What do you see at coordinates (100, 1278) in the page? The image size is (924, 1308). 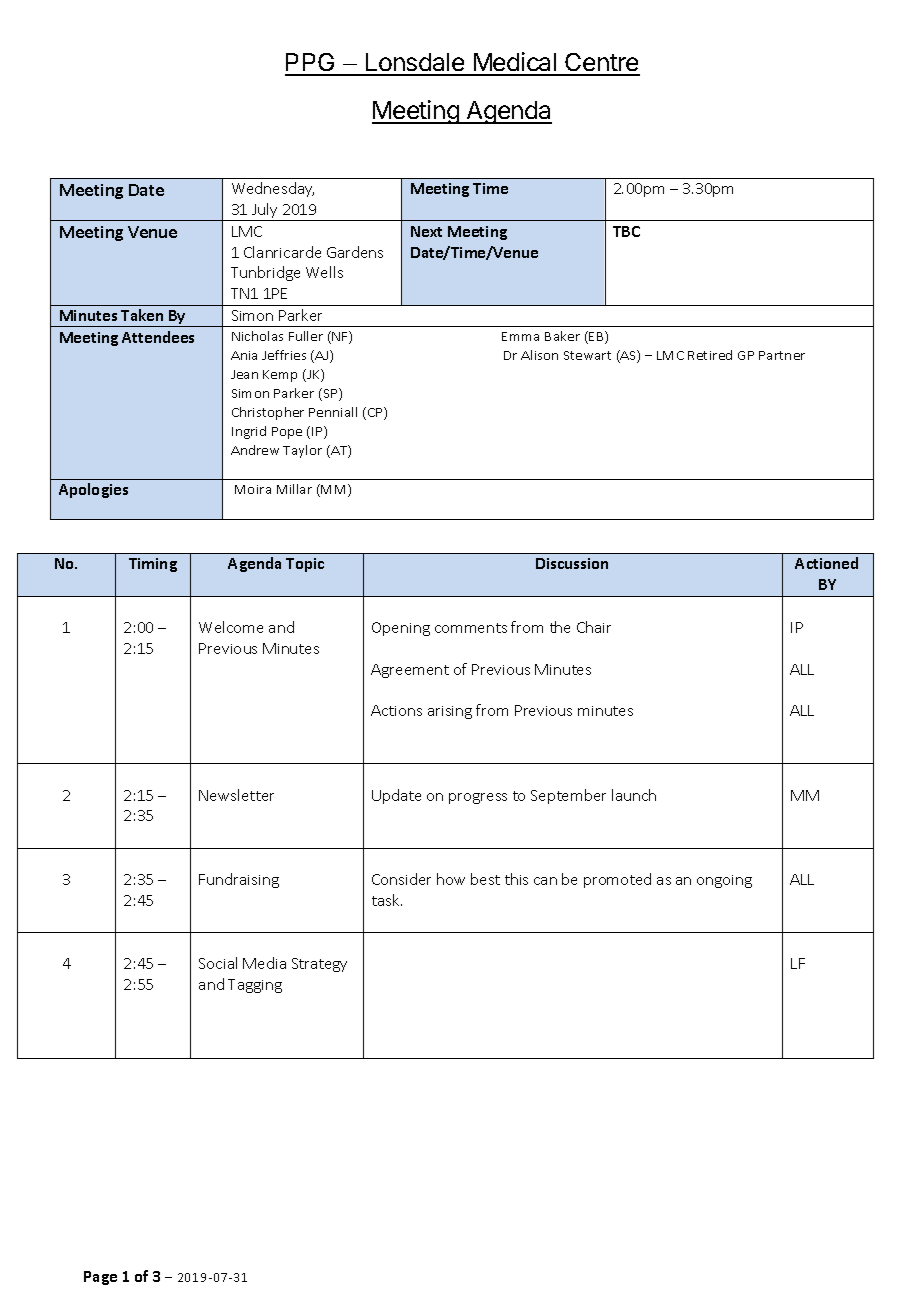 I see `Page` at bounding box center [100, 1278].
